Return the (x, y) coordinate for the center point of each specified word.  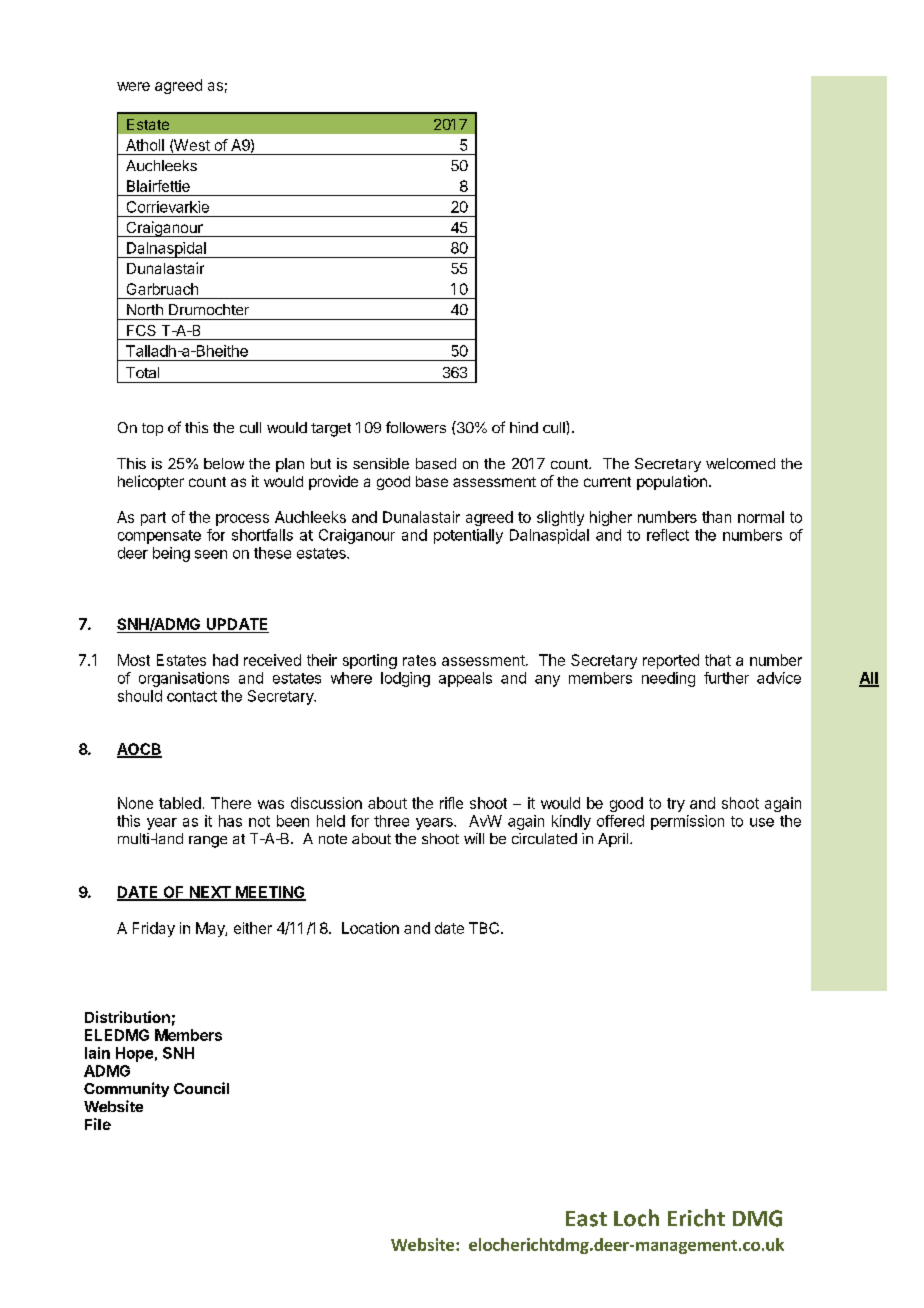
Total (142, 372)
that (718, 660)
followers (416, 427)
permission (687, 822)
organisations (184, 679)
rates (419, 660)
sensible (381, 463)
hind (524, 427)
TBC (485, 928)
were (133, 86)
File (98, 1124)
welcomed (740, 463)
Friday (154, 929)
